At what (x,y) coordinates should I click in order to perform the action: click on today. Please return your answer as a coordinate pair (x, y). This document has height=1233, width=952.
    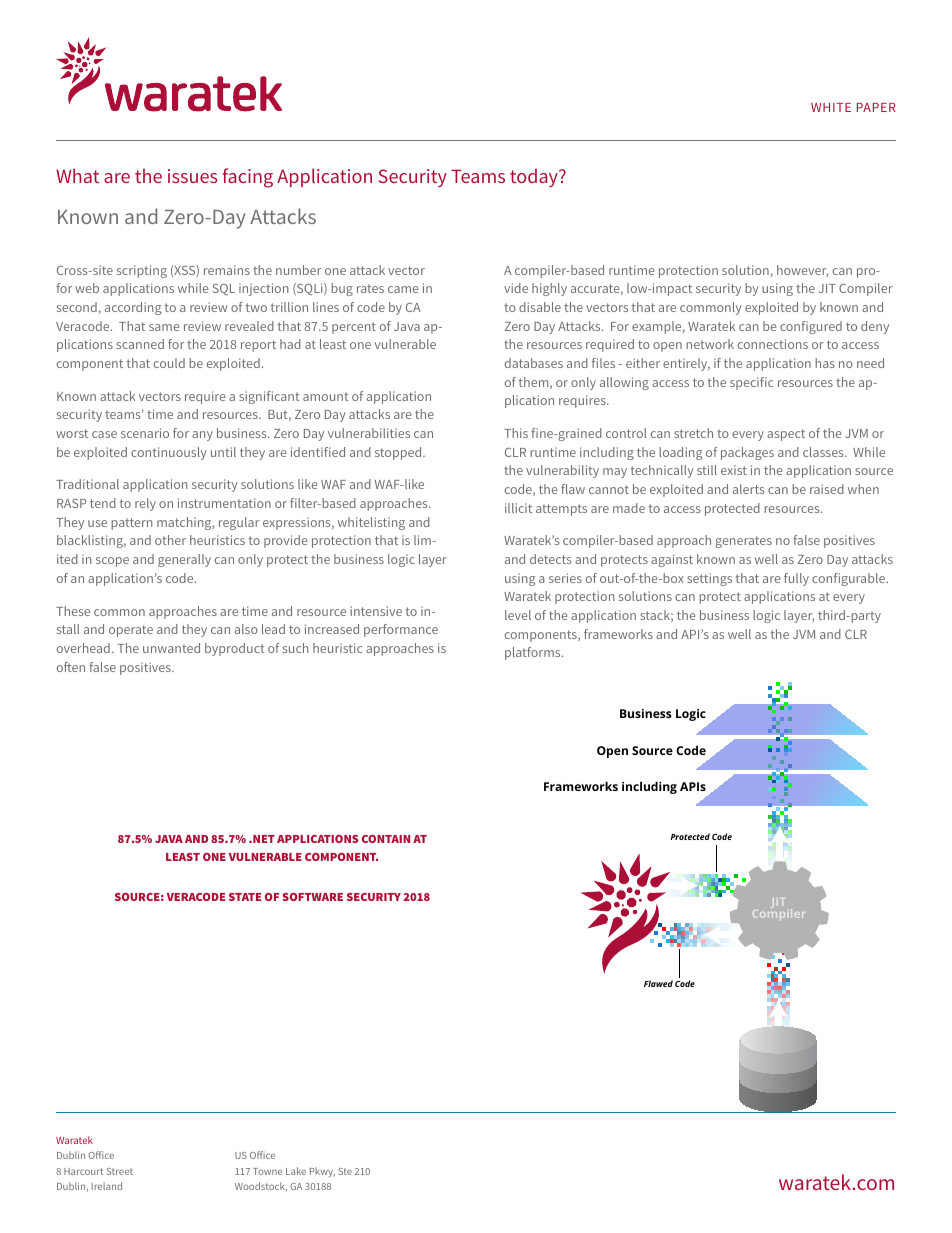
    Looking at the image, I should click on (535, 177).
